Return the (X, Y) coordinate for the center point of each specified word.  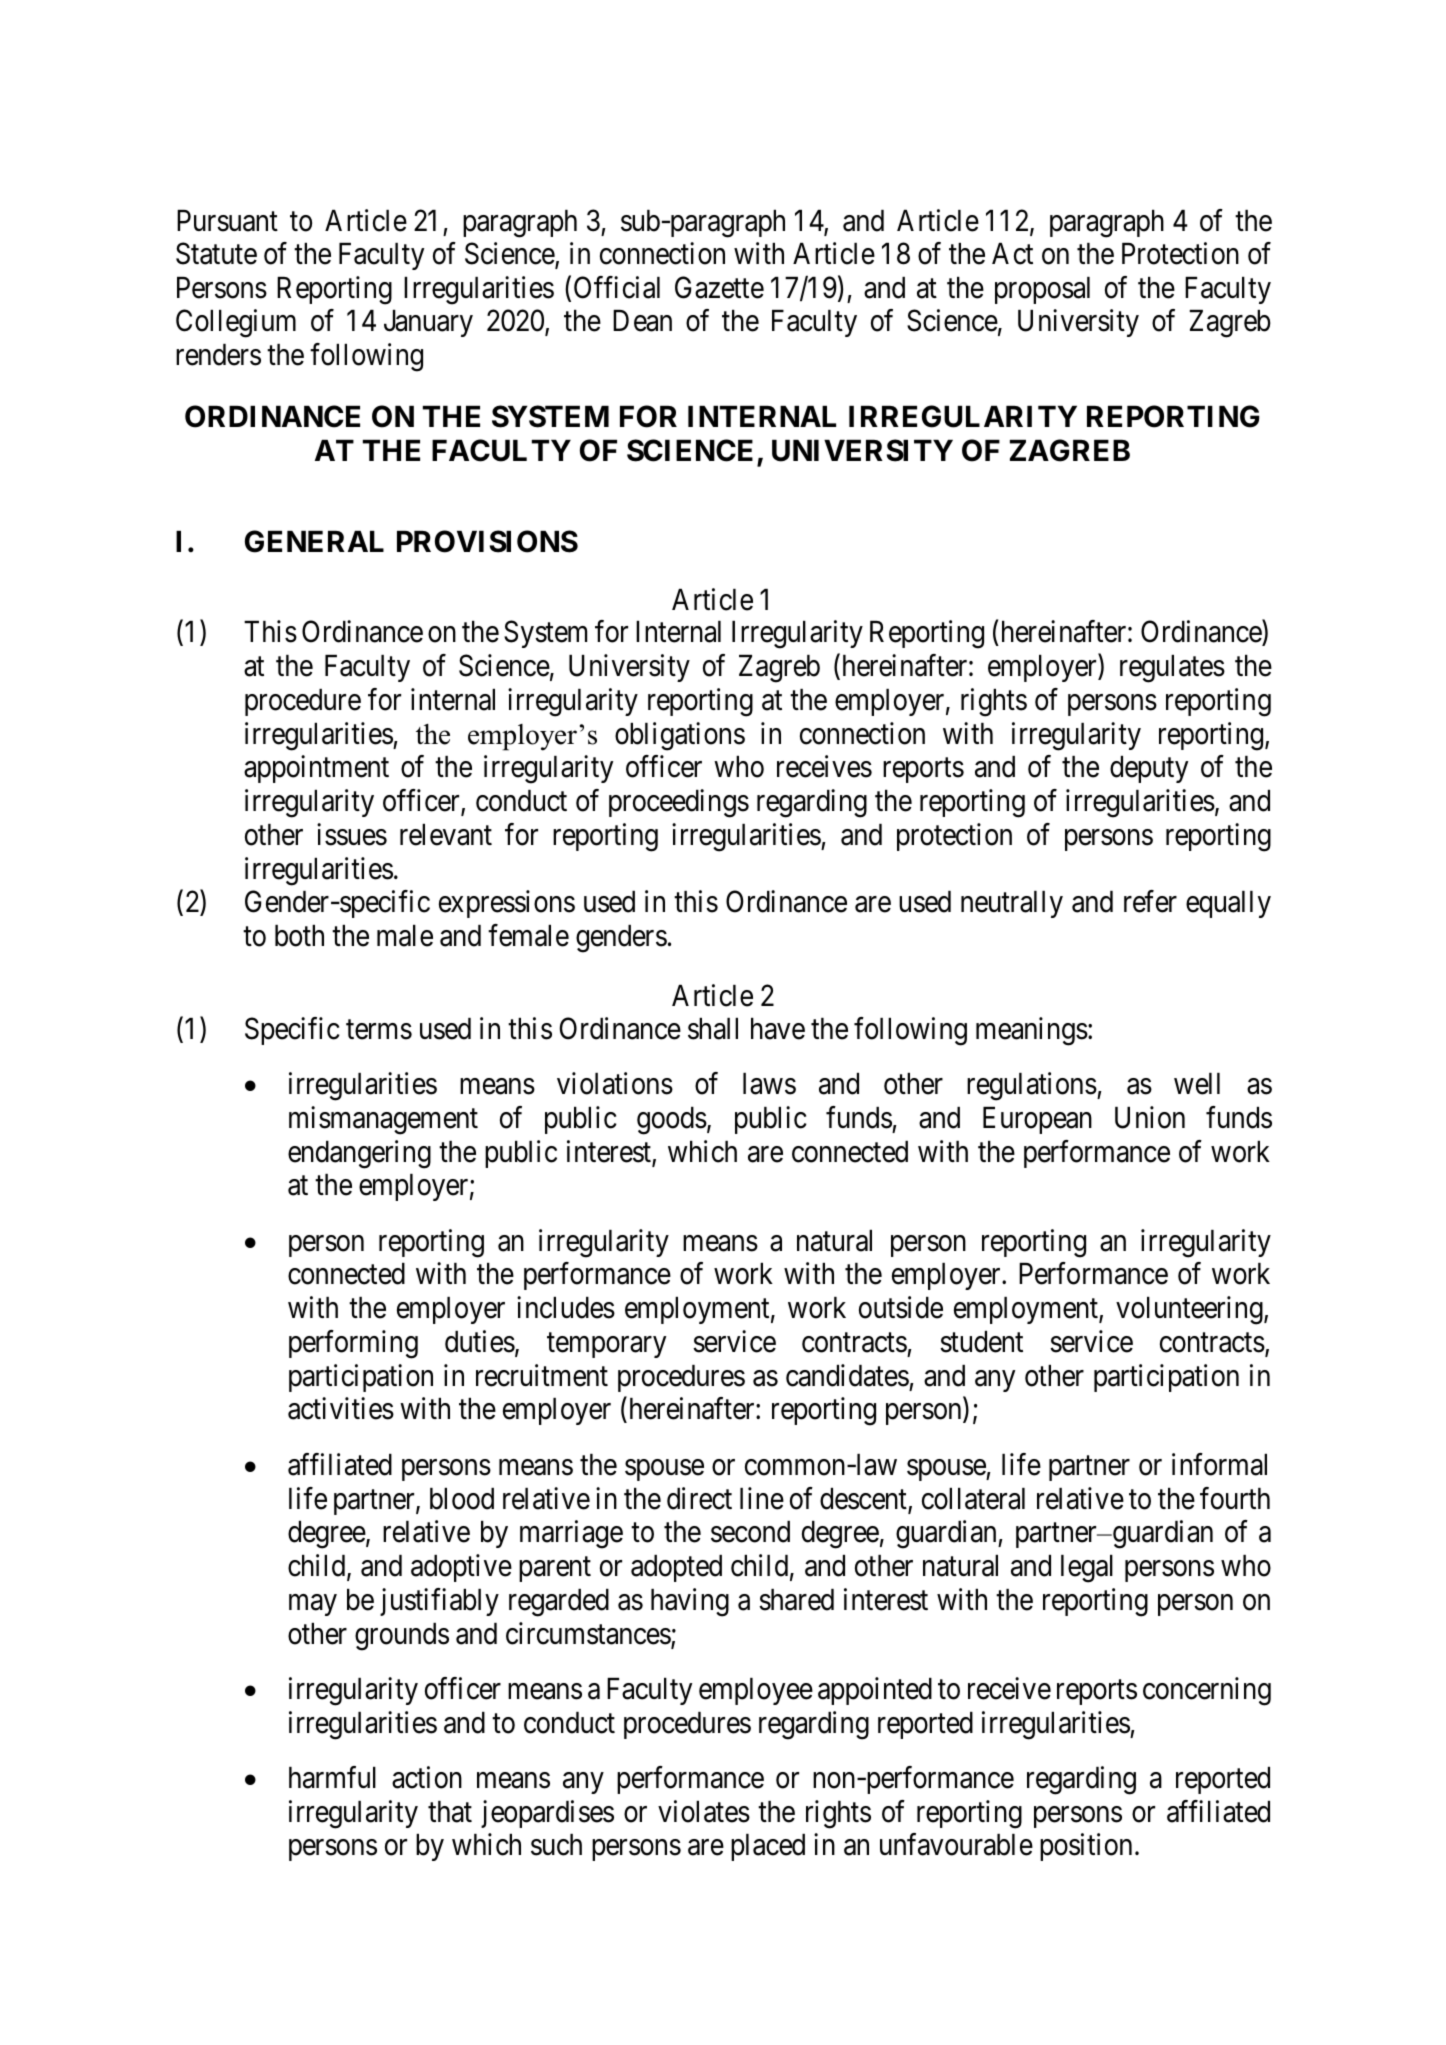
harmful (332, 1777)
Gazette (719, 287)
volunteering (1190, 1310)
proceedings (679, 803)
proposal (1042, 290)
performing (353, 1344)
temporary (606, 1345)
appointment (316, 769)
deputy (1149, 769)
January (428, 323)
